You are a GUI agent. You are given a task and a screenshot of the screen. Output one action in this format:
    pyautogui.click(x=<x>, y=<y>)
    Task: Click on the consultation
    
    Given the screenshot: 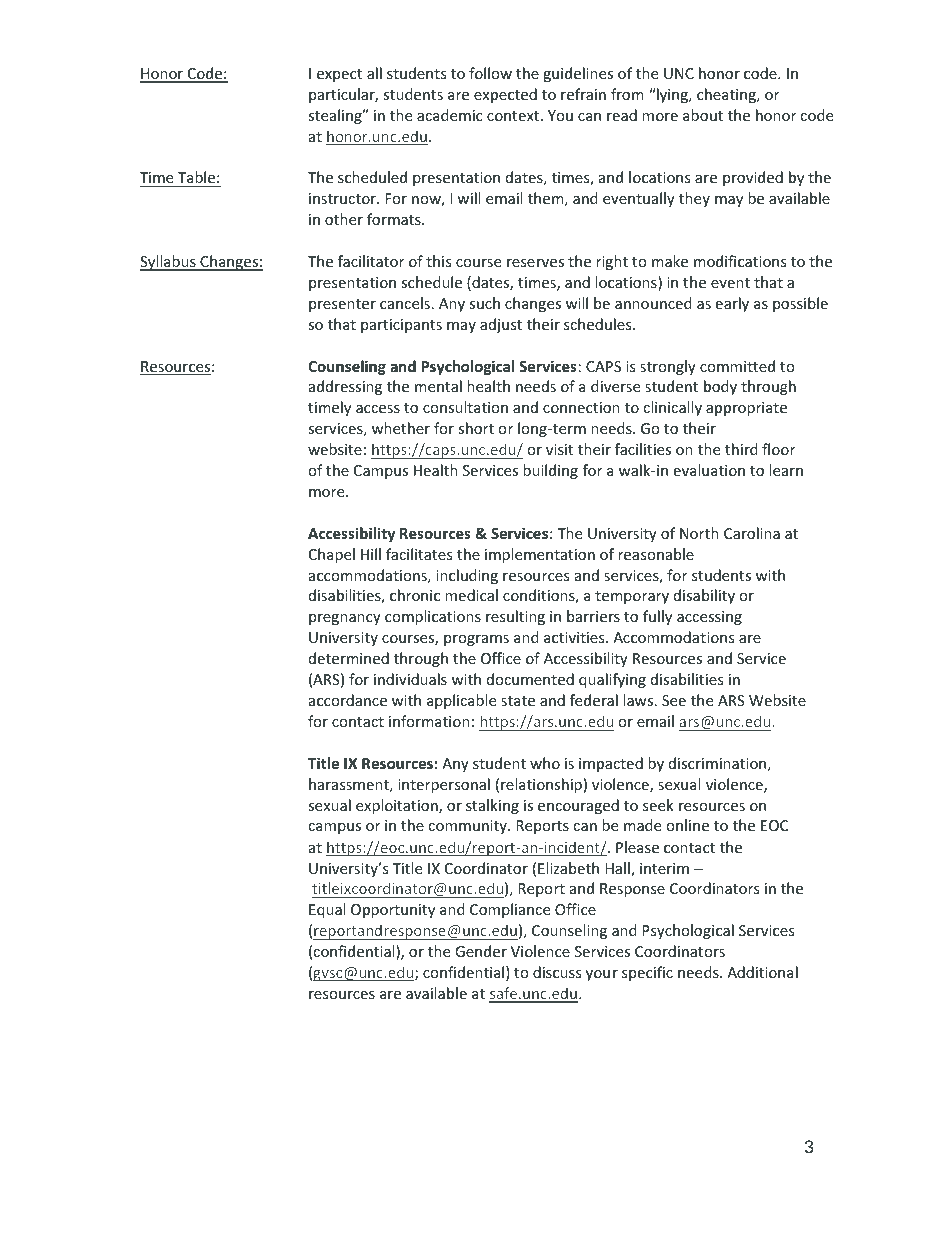 What is the action you would take?
    pyautogui.click(x=465, y=407)
